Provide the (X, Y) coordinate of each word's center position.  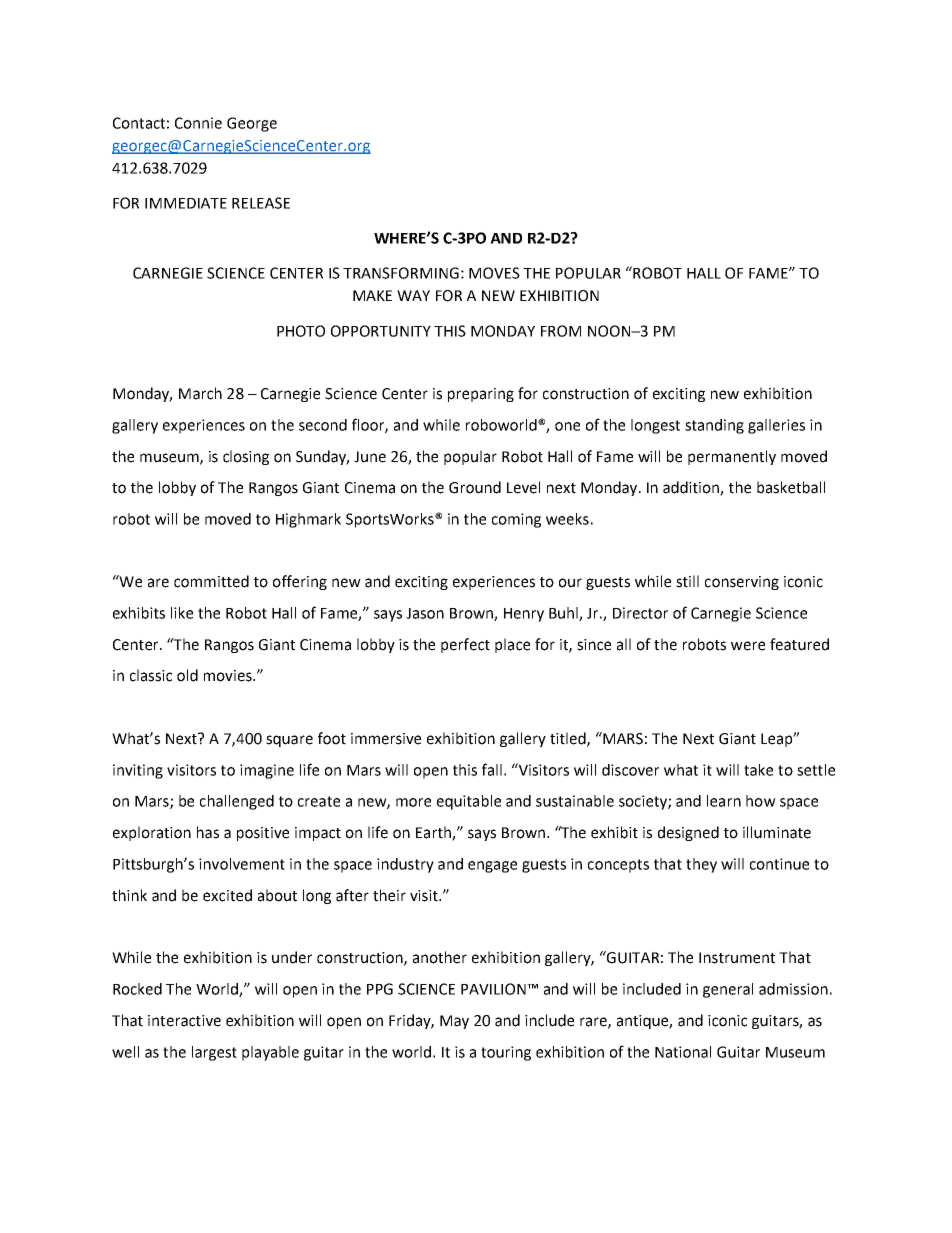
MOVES (494, 273)
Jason (425, 613)
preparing (481, 395)
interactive (184, 1021)
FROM (561, 331)
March (200, 393)
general (728, 990)
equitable (469, 802)
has (208, 832)
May (454, 1022)
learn (724, 801)
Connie (198, 123)
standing (714, 426)
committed (211, 581)
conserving (742, 583)
